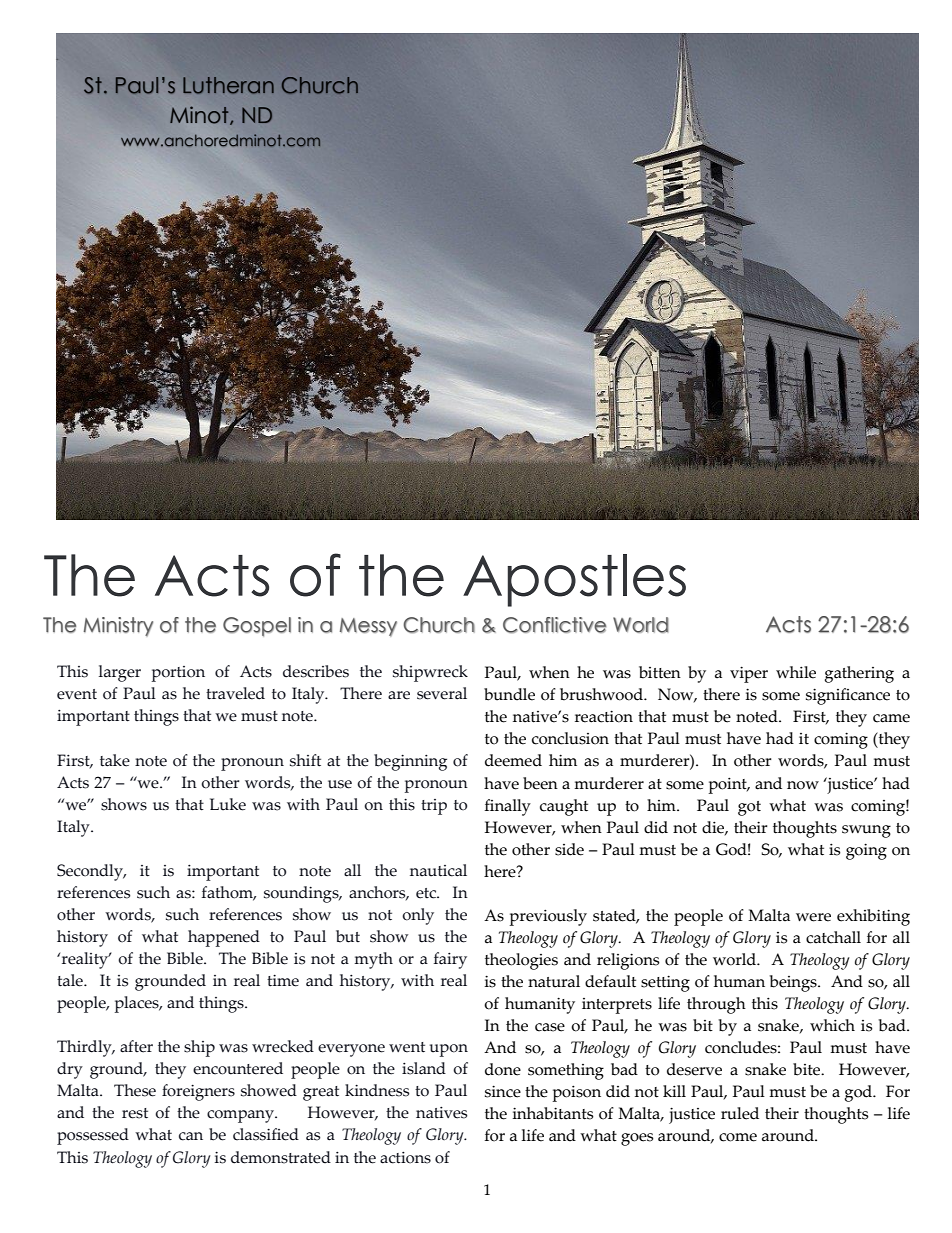 The width and height of the screenshot is (952, 1233). I want to click on Ministry, so click(118, 627).
